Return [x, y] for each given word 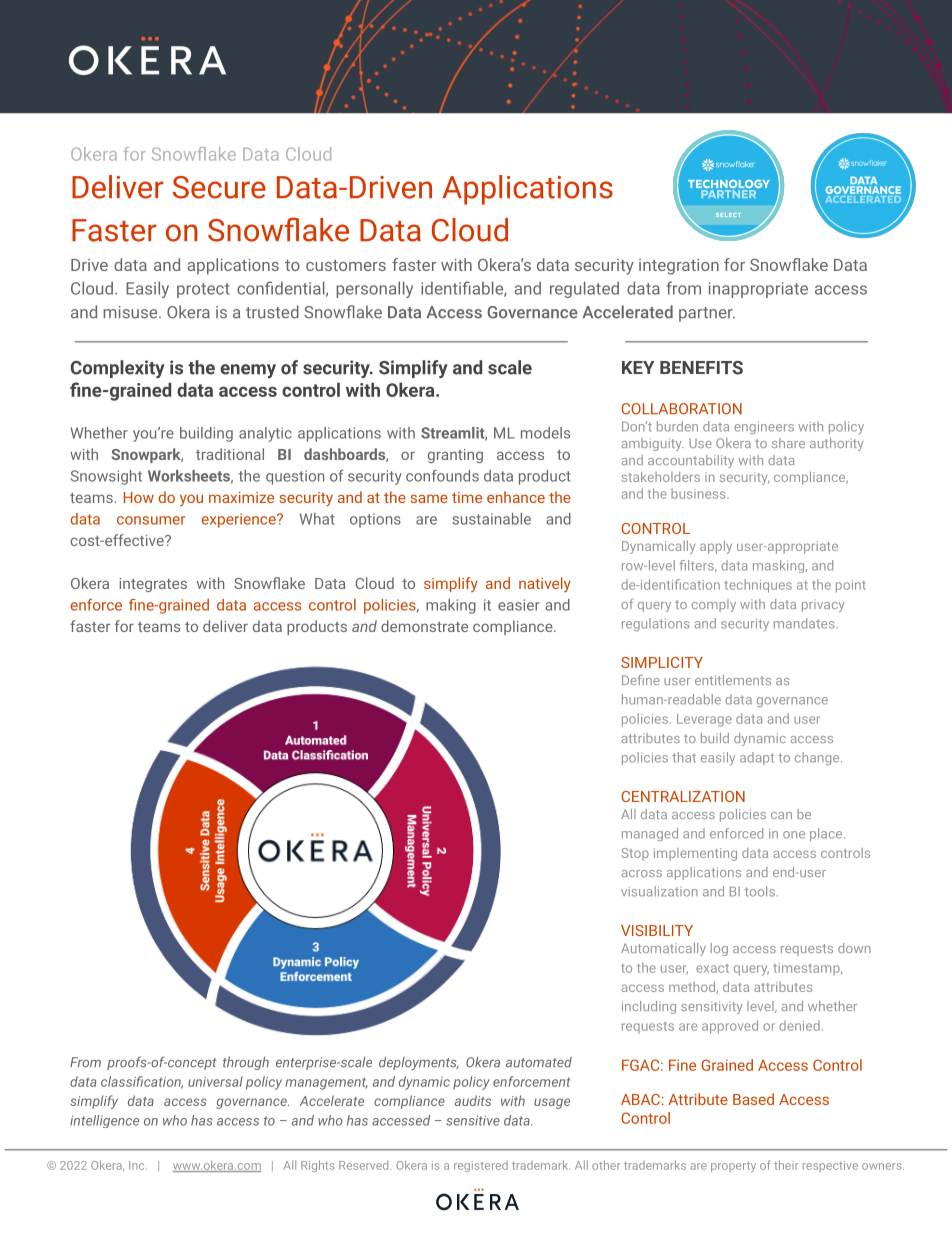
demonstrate [424, 626]
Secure [219, 187]
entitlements [733, 680]
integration [679, 267]
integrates [153, 585]
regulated [584, 289]
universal [215, 1081]
